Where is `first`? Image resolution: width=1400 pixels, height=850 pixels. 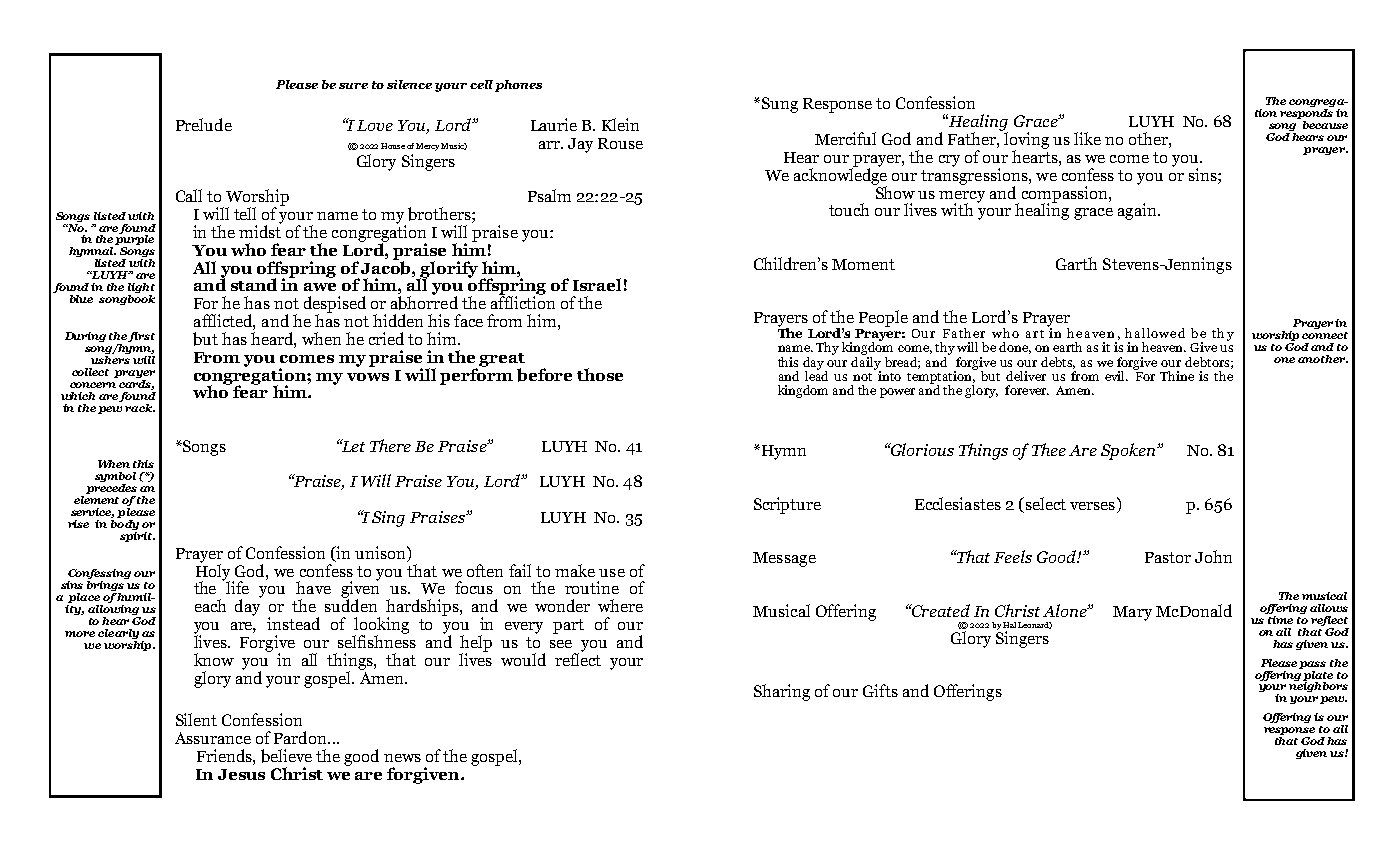 first is located at coordinates (141, 337).
